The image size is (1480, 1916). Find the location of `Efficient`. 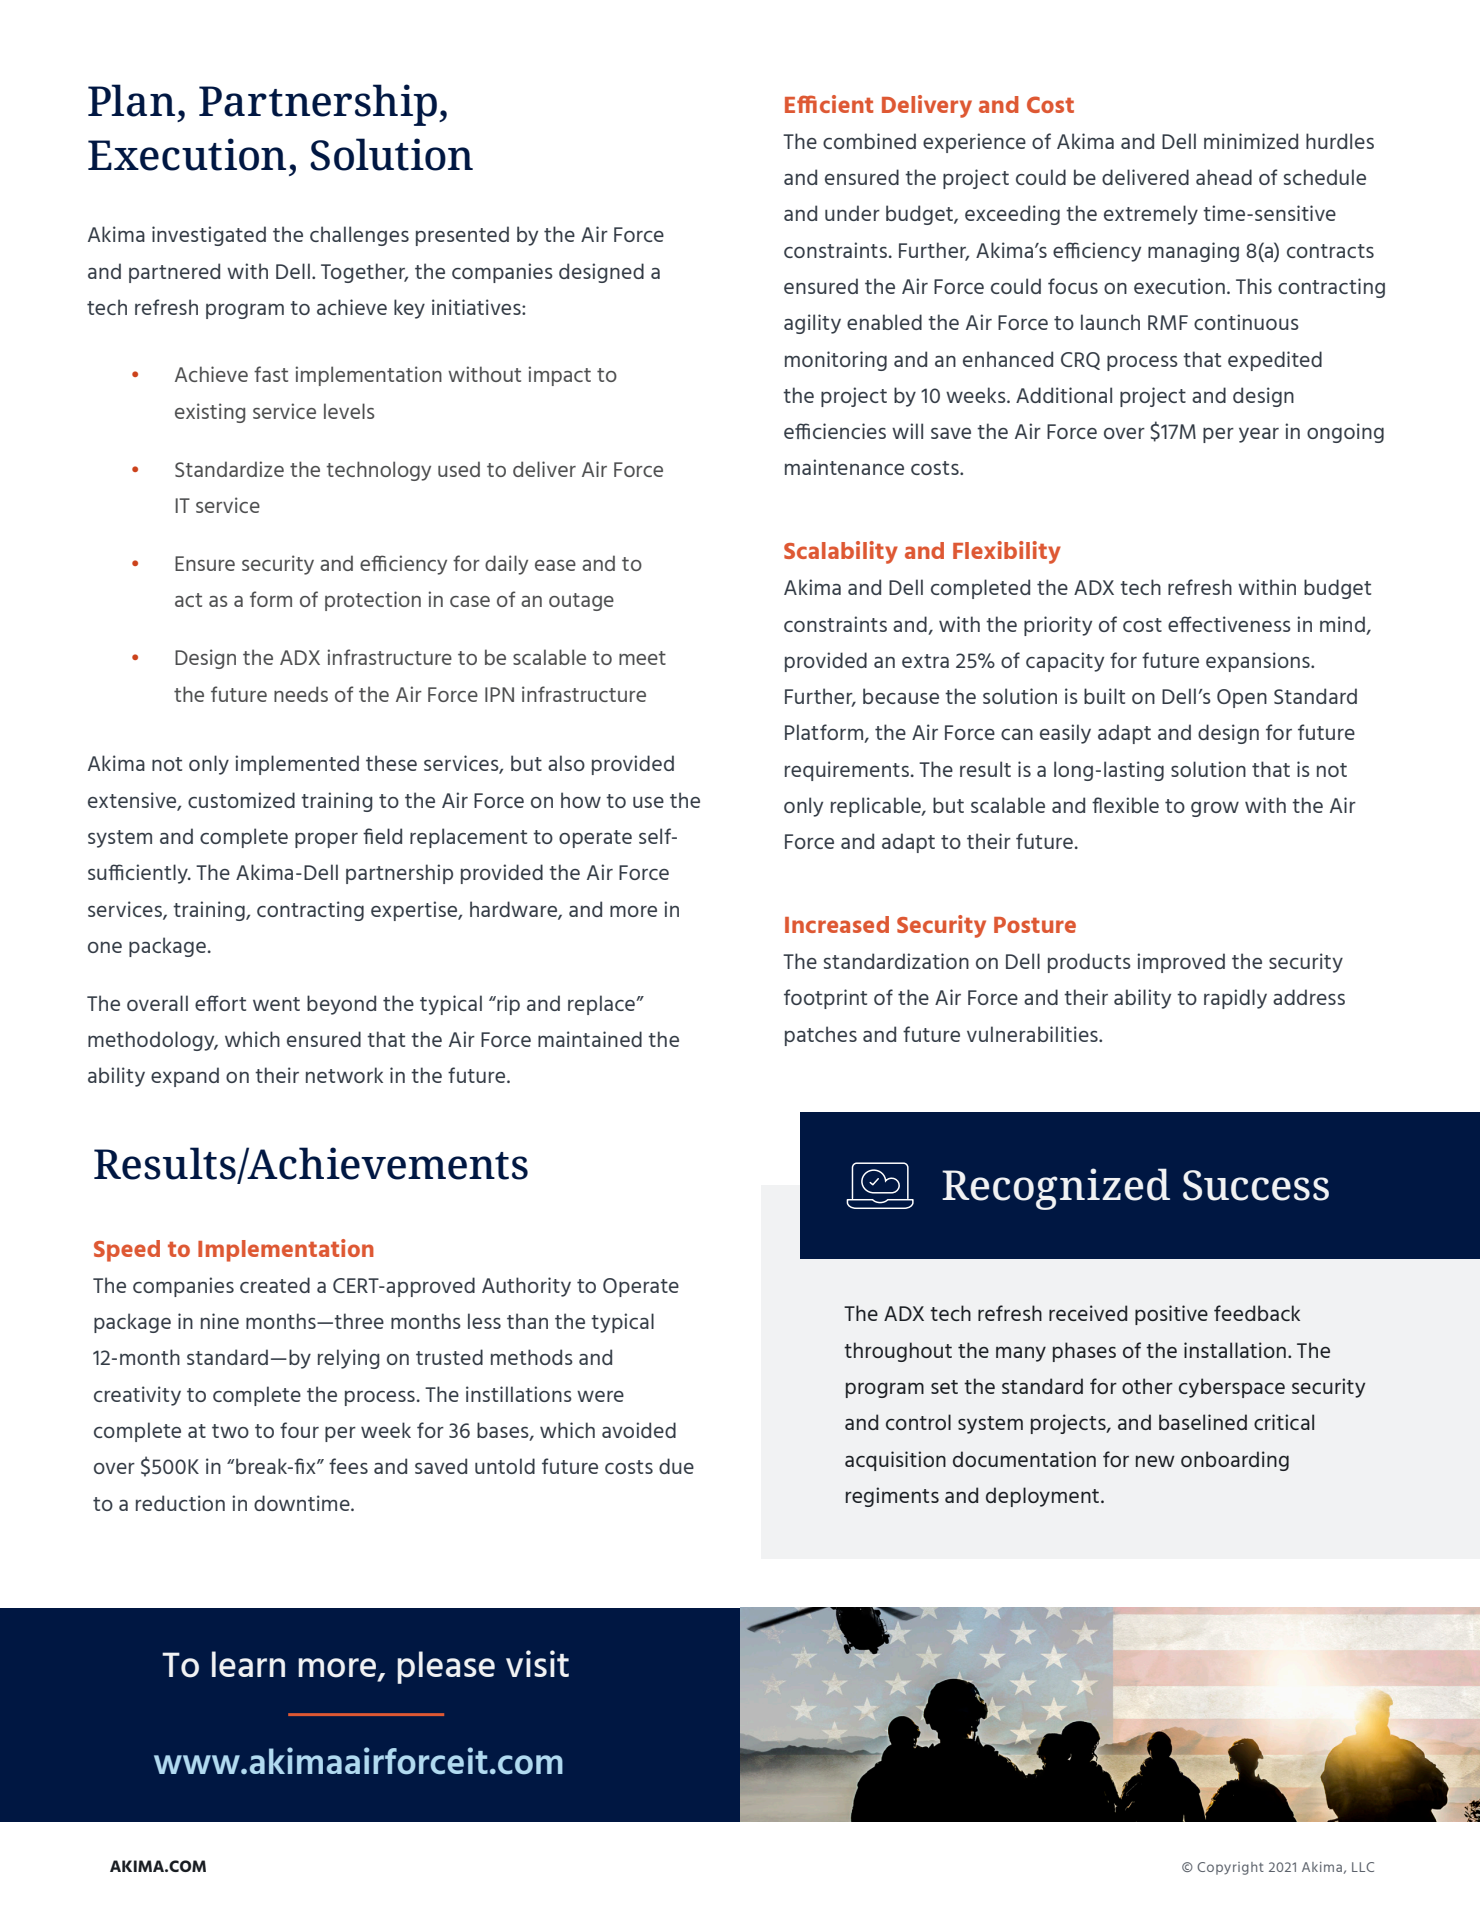

Efficient is located at coordinates (829, 104).
